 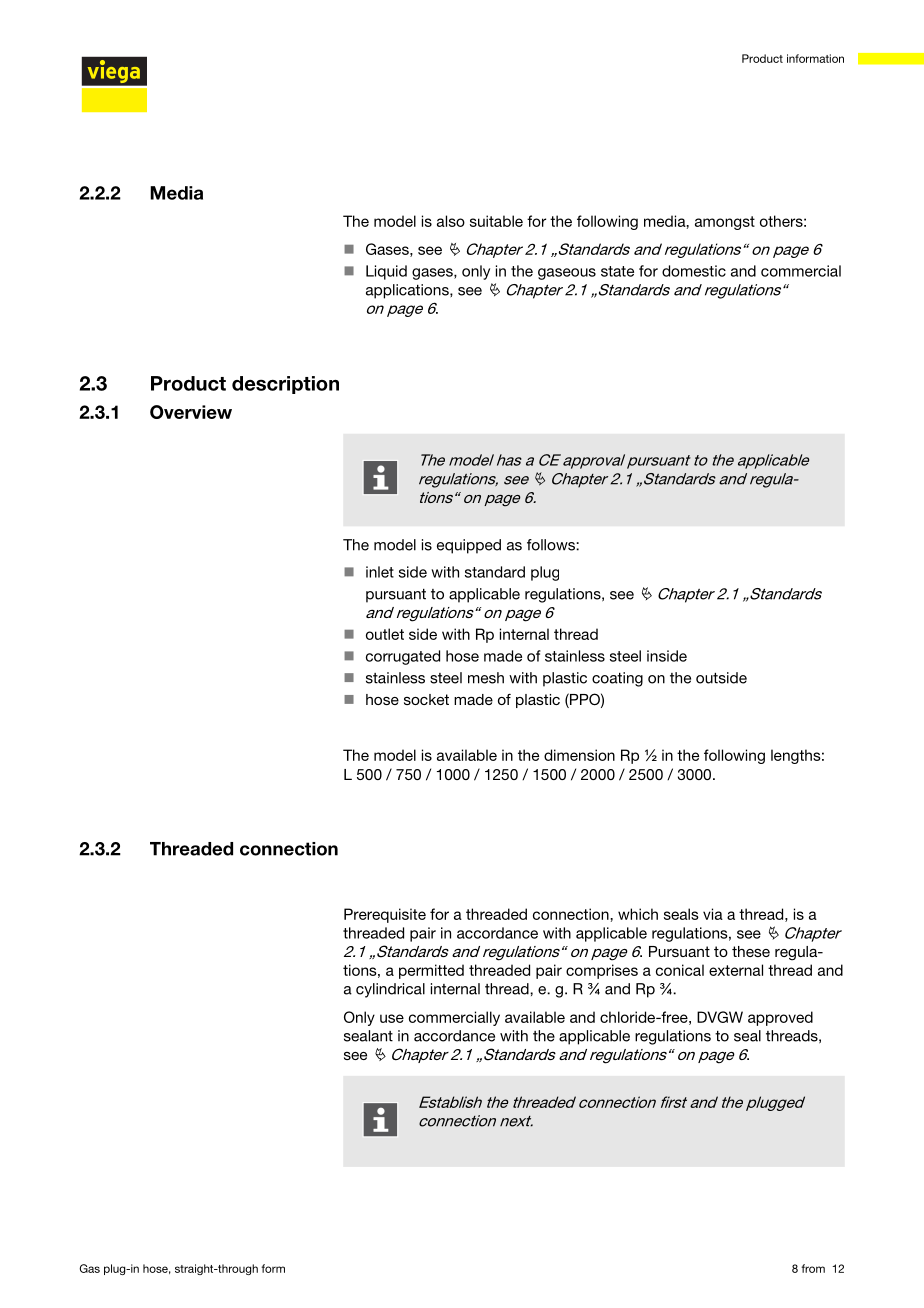 I want to click on equipped, so click(x=469, y=546).
